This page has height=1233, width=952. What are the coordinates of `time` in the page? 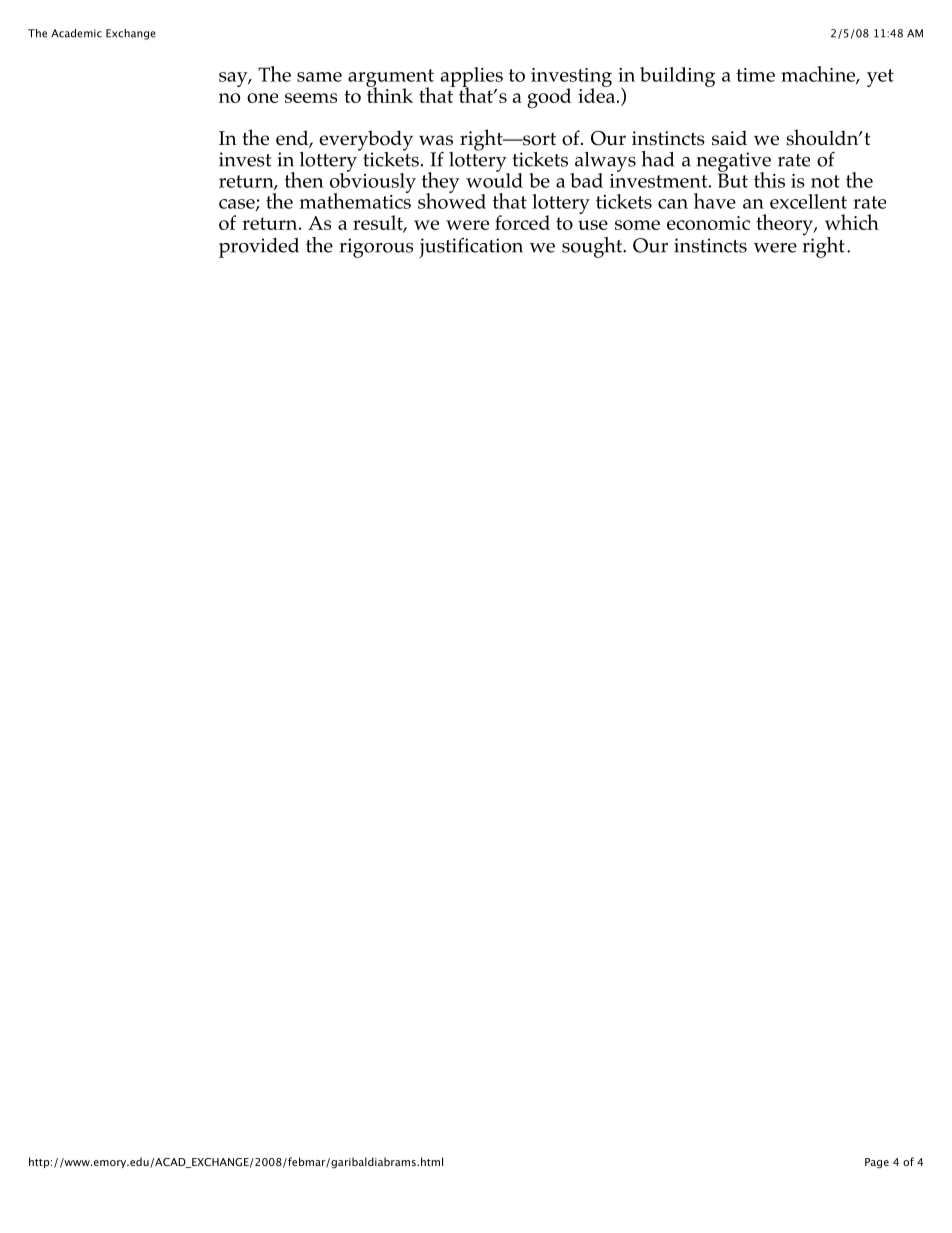 It's located at (755, 75).
